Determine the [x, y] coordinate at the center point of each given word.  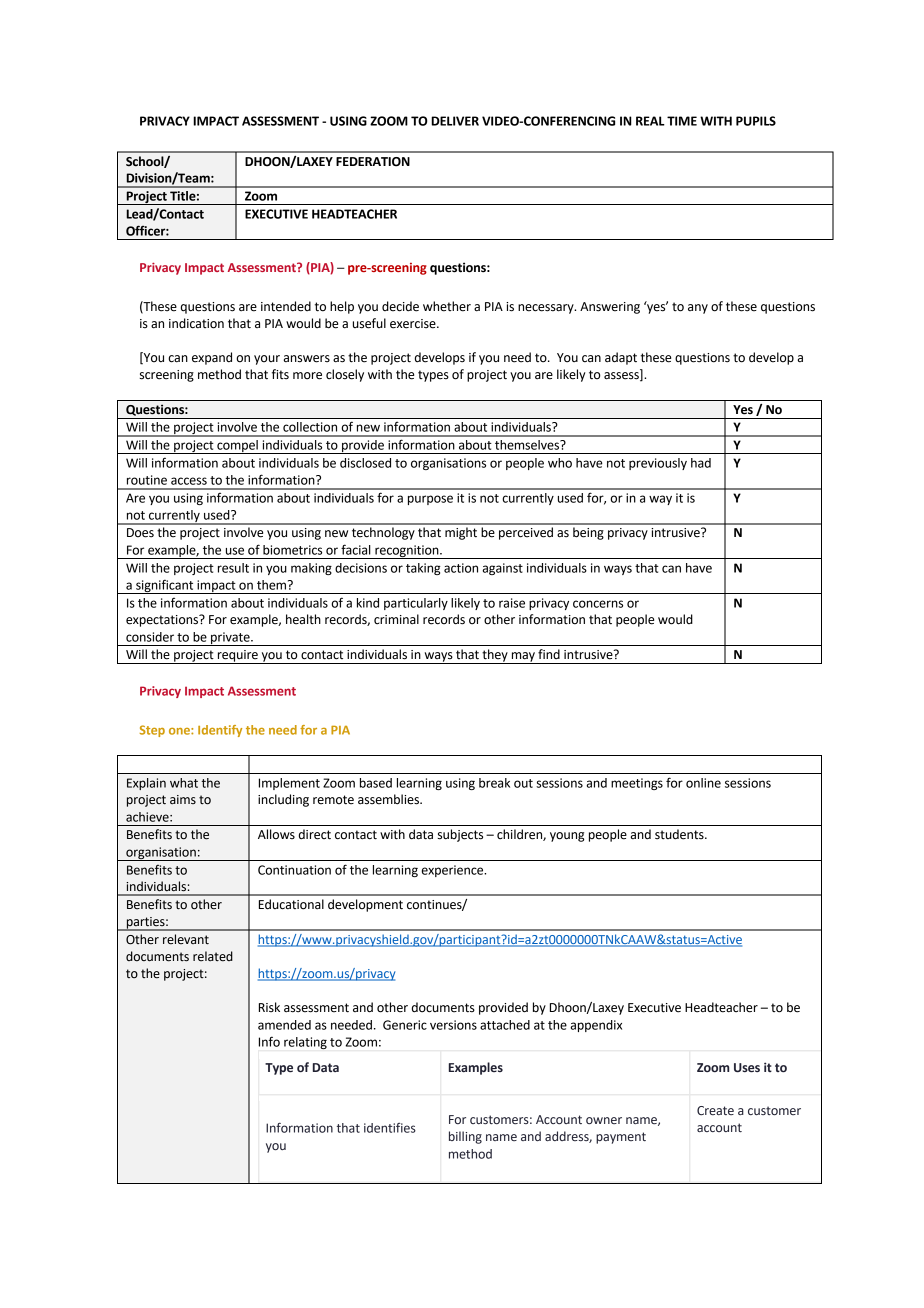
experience [453, 871]
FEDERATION [373, 162]
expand [212, 358]
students [680, 834]
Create [715, 1110]
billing [465, 1137]
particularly [416, 604]
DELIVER [455, 121]
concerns [598, 604]
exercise [414, 324]
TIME [682, 121]
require [237, 657]
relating [305, 1043]
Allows [276, 834]
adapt [621, 358]
